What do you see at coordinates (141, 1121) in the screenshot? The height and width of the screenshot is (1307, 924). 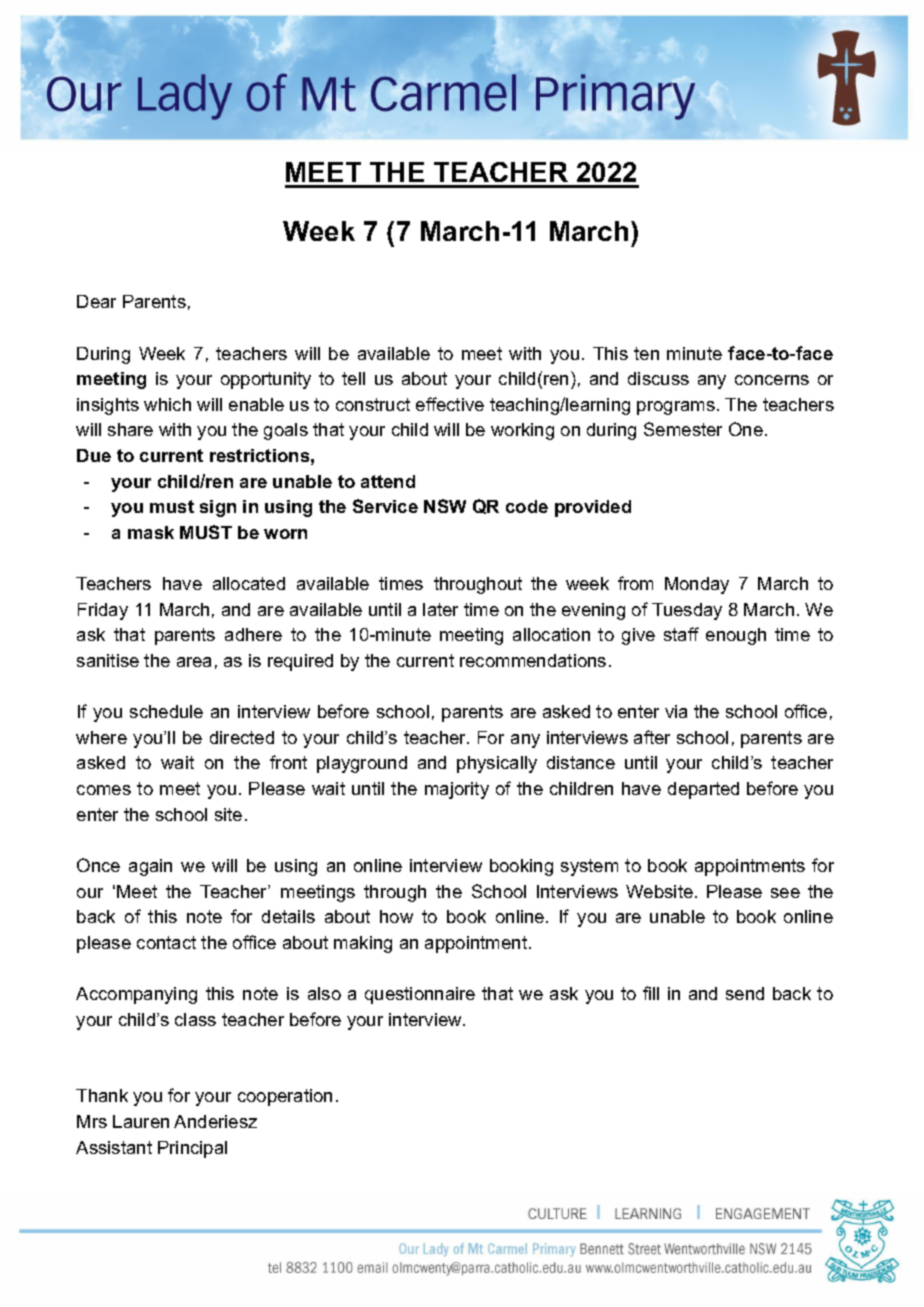 I see `Lauren` at bounding box center [141, 1121].
